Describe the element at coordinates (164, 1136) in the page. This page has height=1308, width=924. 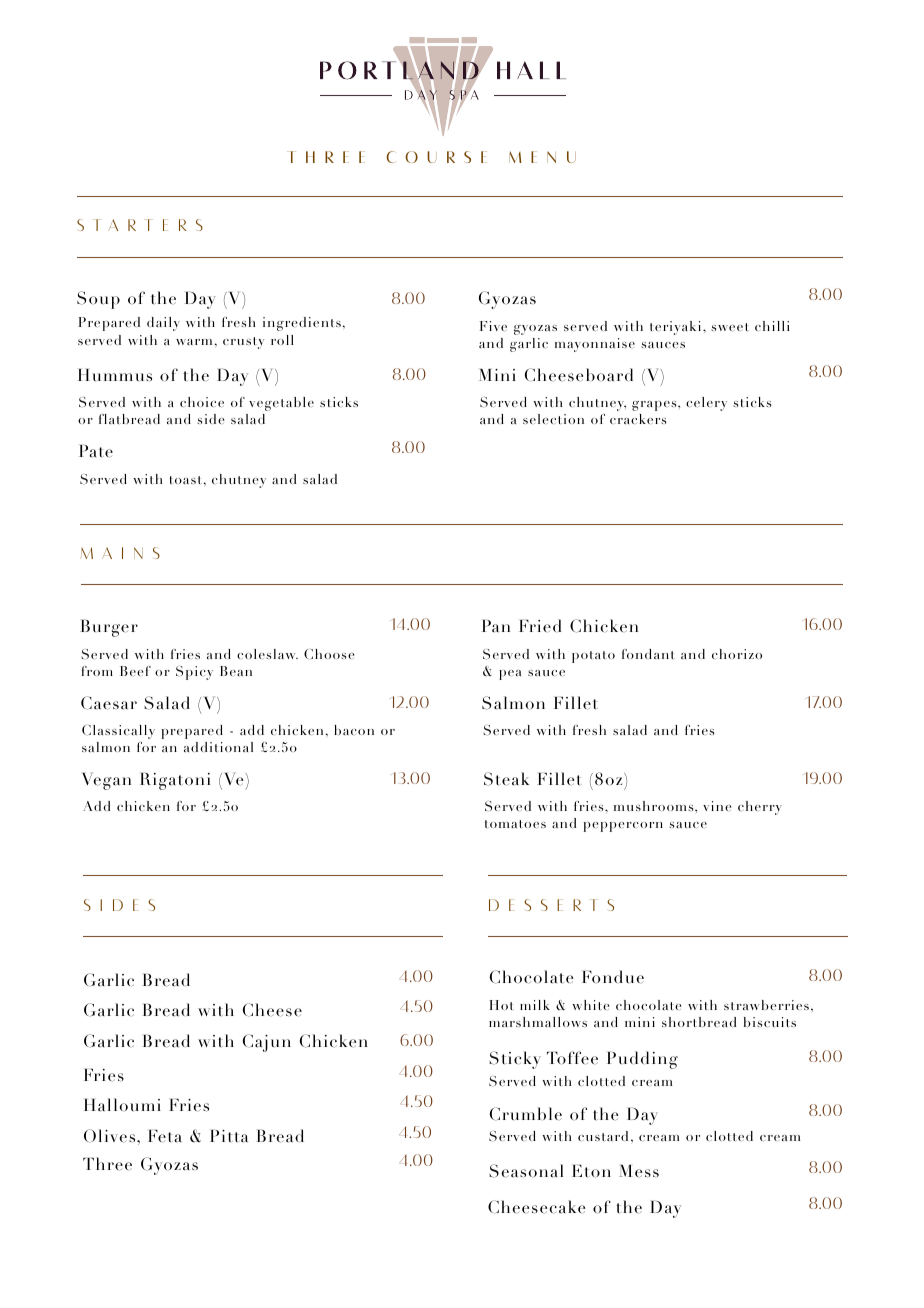
I see `Feta` at that location.
